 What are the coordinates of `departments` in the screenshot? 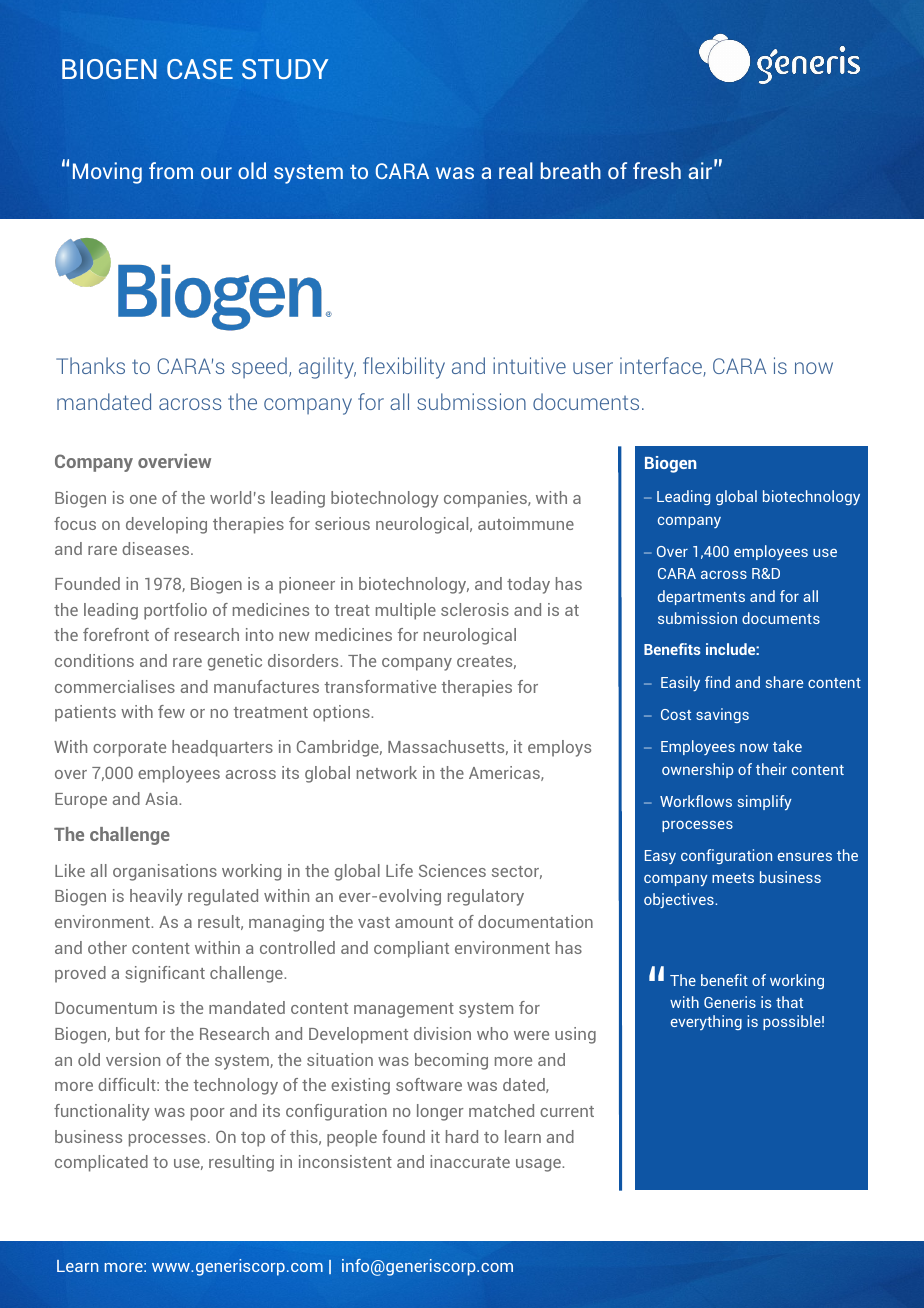 It's located at (701, 597).
